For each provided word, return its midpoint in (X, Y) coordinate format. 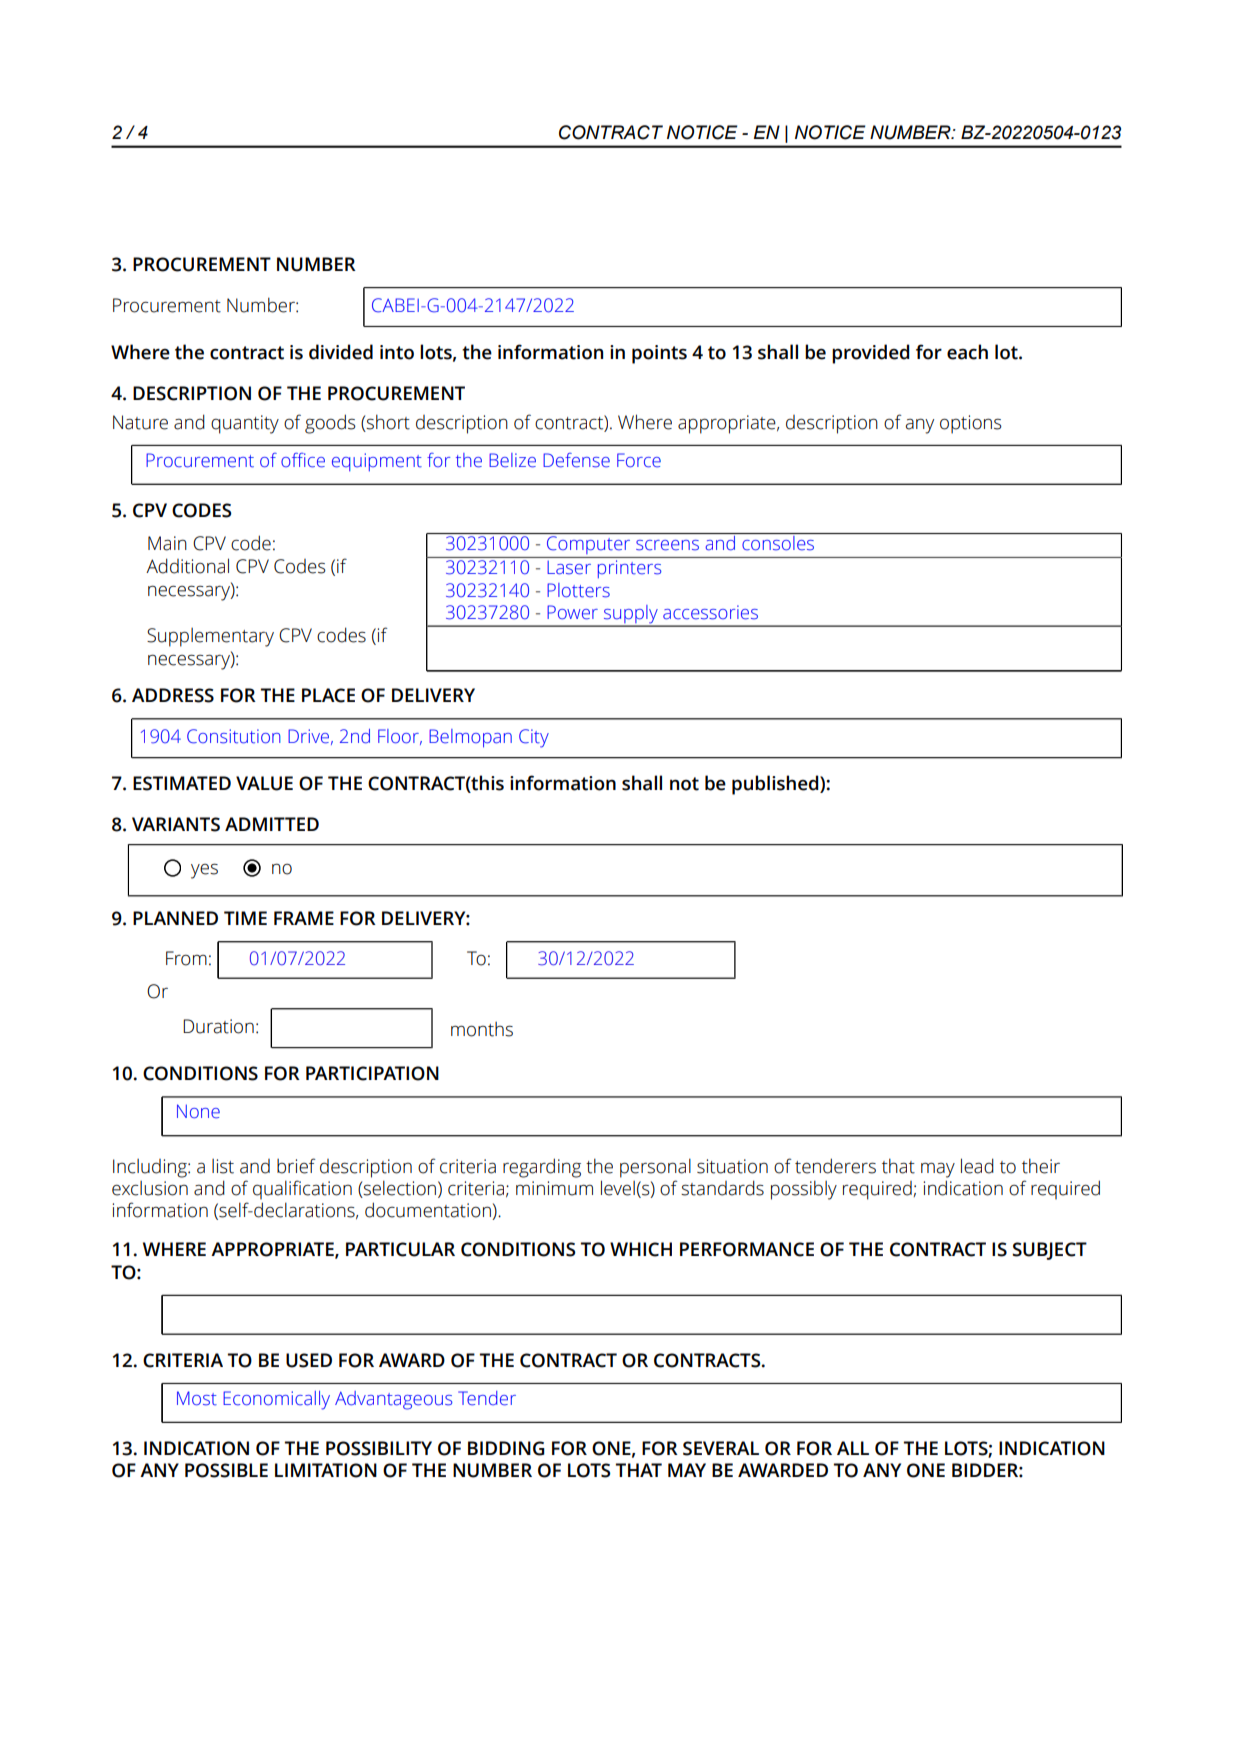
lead (977, 1166)
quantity (245, 424)
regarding (542, 1168)
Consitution (234, 736)
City (534, 738)
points (659, 354)
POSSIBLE (226, 1470)
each (967, 352)
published (776, 785)
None (198, 1111)
